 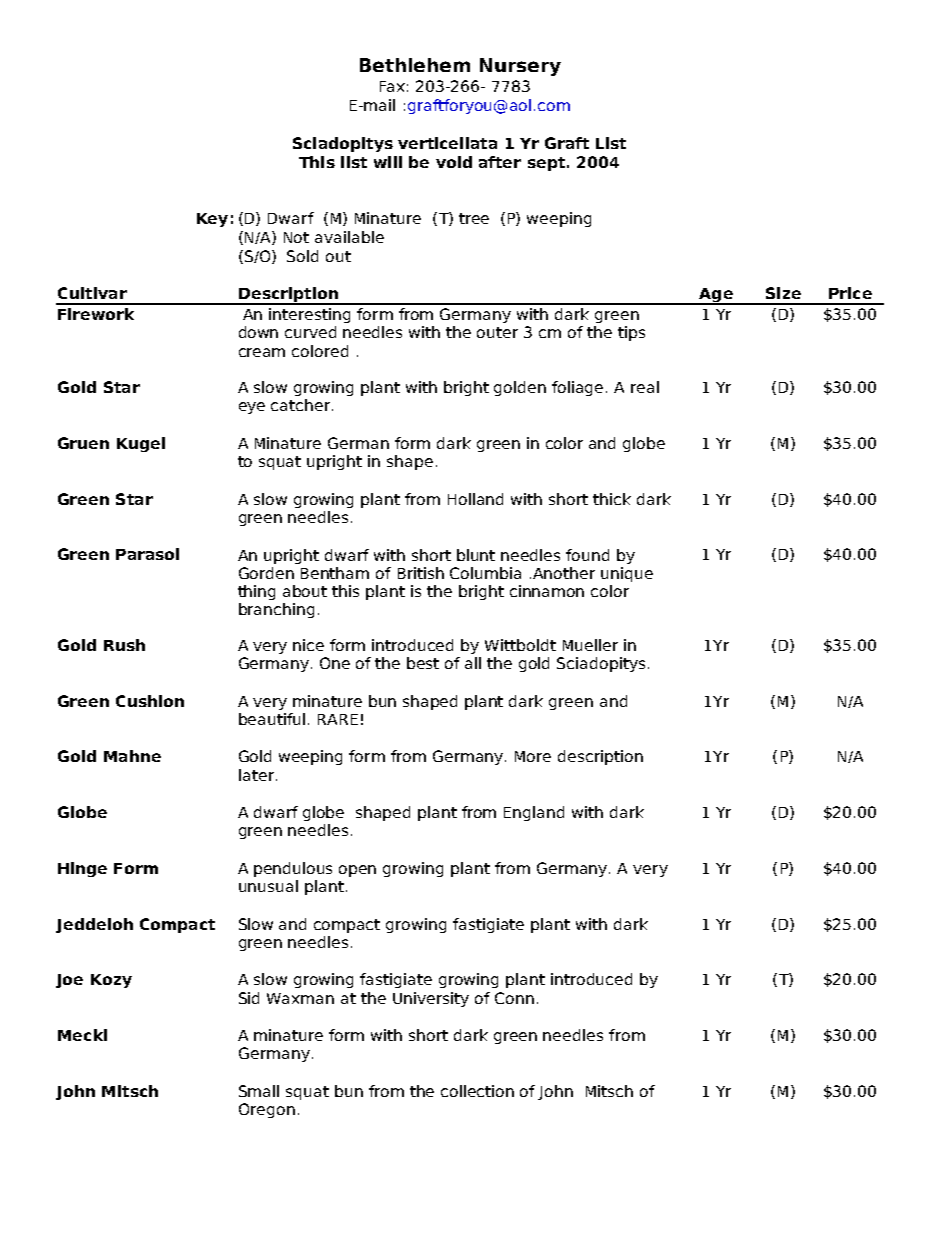 What do you see at coordinates (514, 998) in the screenshot?
I see `Conn` at bounding box center [514, 998].
